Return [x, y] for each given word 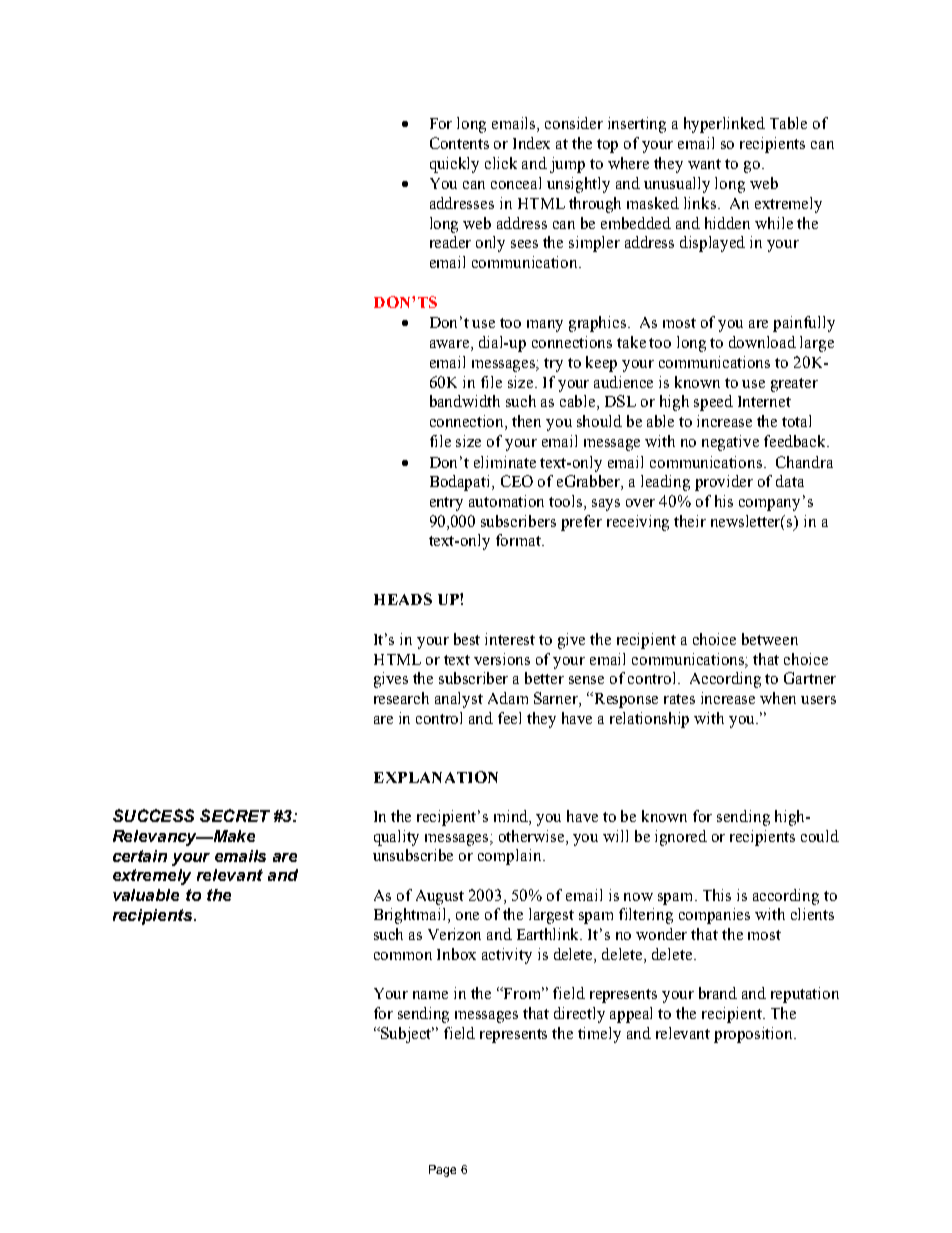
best [467, 639]
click [501, 163]
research [401, 698]
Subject [407, 1035]
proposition [754, 1035]
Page [442, 1171]
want [704, 164]
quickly [454, 165]
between [770, 639]
